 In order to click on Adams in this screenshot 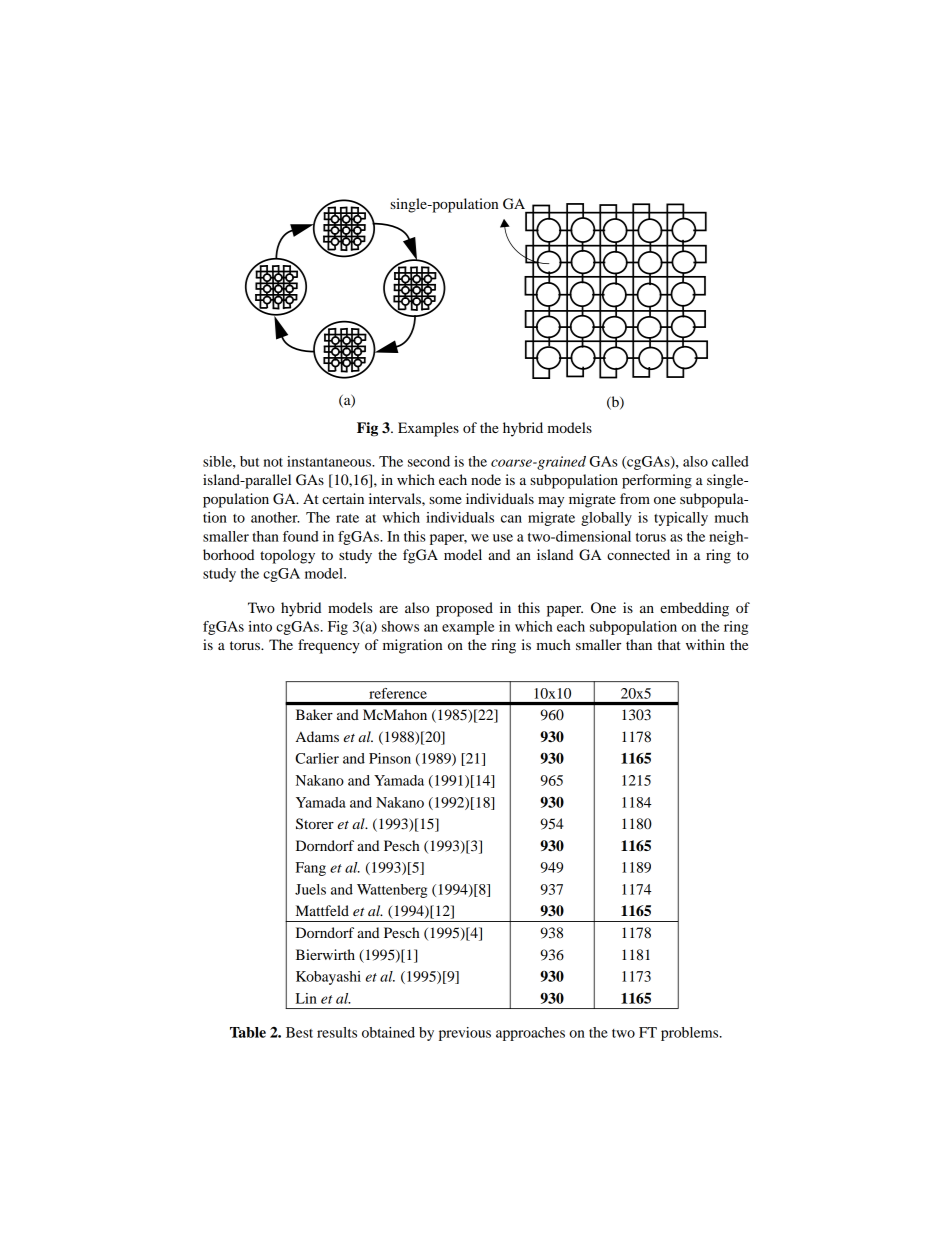, I will do `click(317, 736)`.
